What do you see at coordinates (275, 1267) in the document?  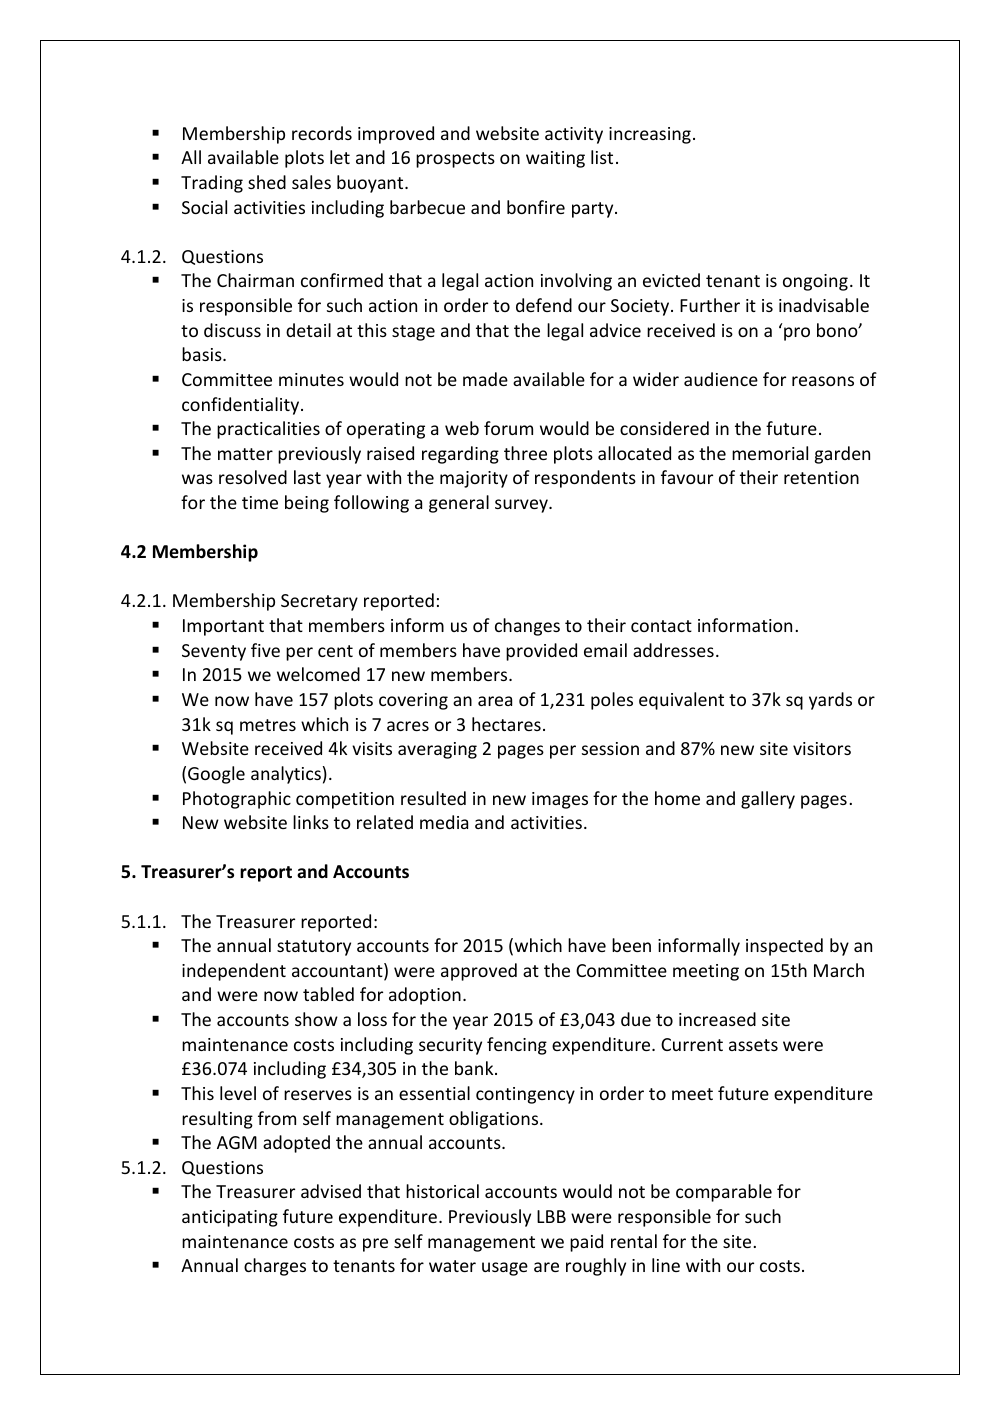 I see `charges` at bounding box center [275, 1267].
